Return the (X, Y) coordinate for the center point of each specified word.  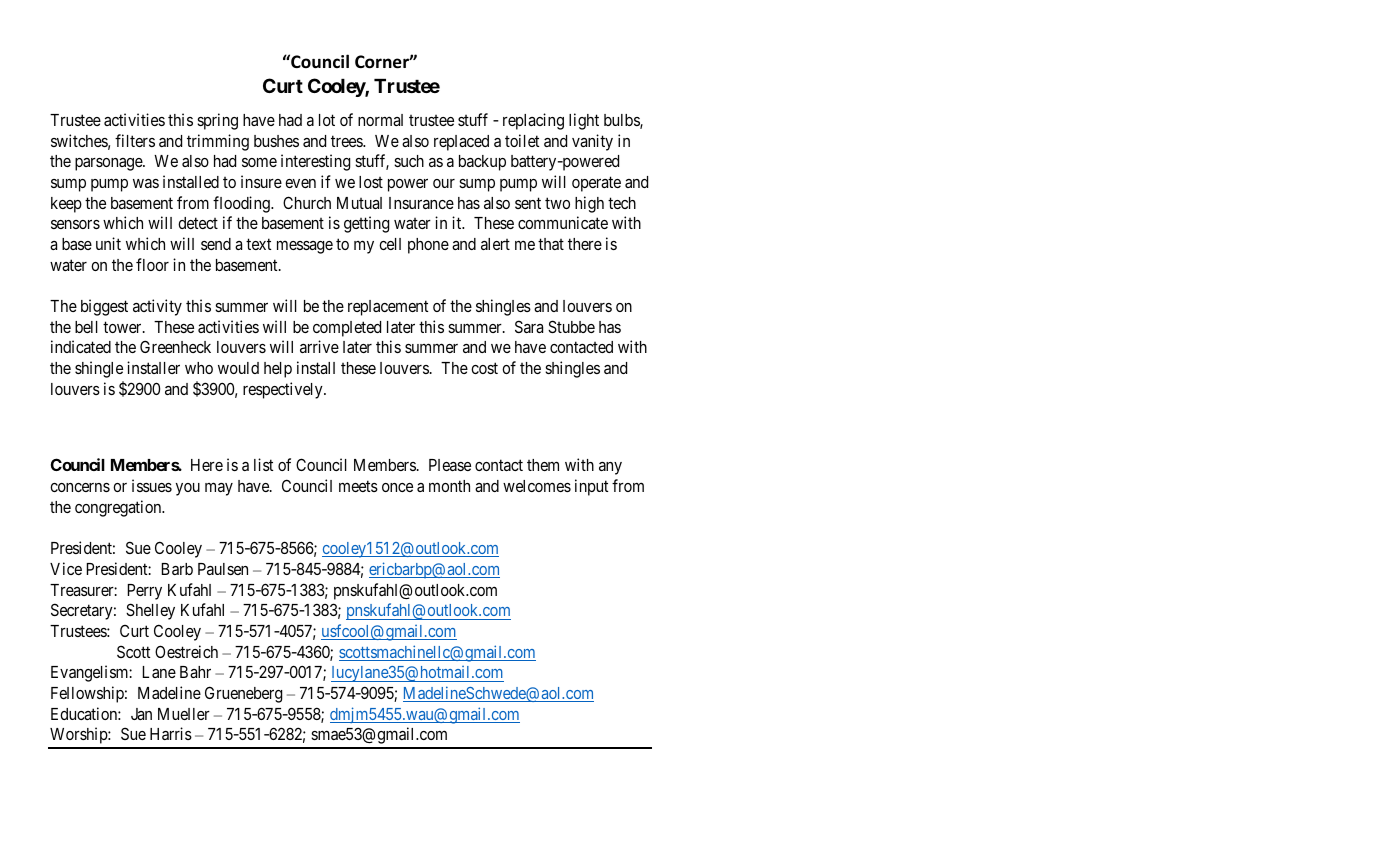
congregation (119, 508)
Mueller (184, 714)
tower (123, 327)
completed (347, 329)
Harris (171, 733)
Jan (141, 714)
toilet (522, 140)
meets (358, 486)
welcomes (537, 486)
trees (347, 141)
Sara (529, 326)
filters (135, 140)
